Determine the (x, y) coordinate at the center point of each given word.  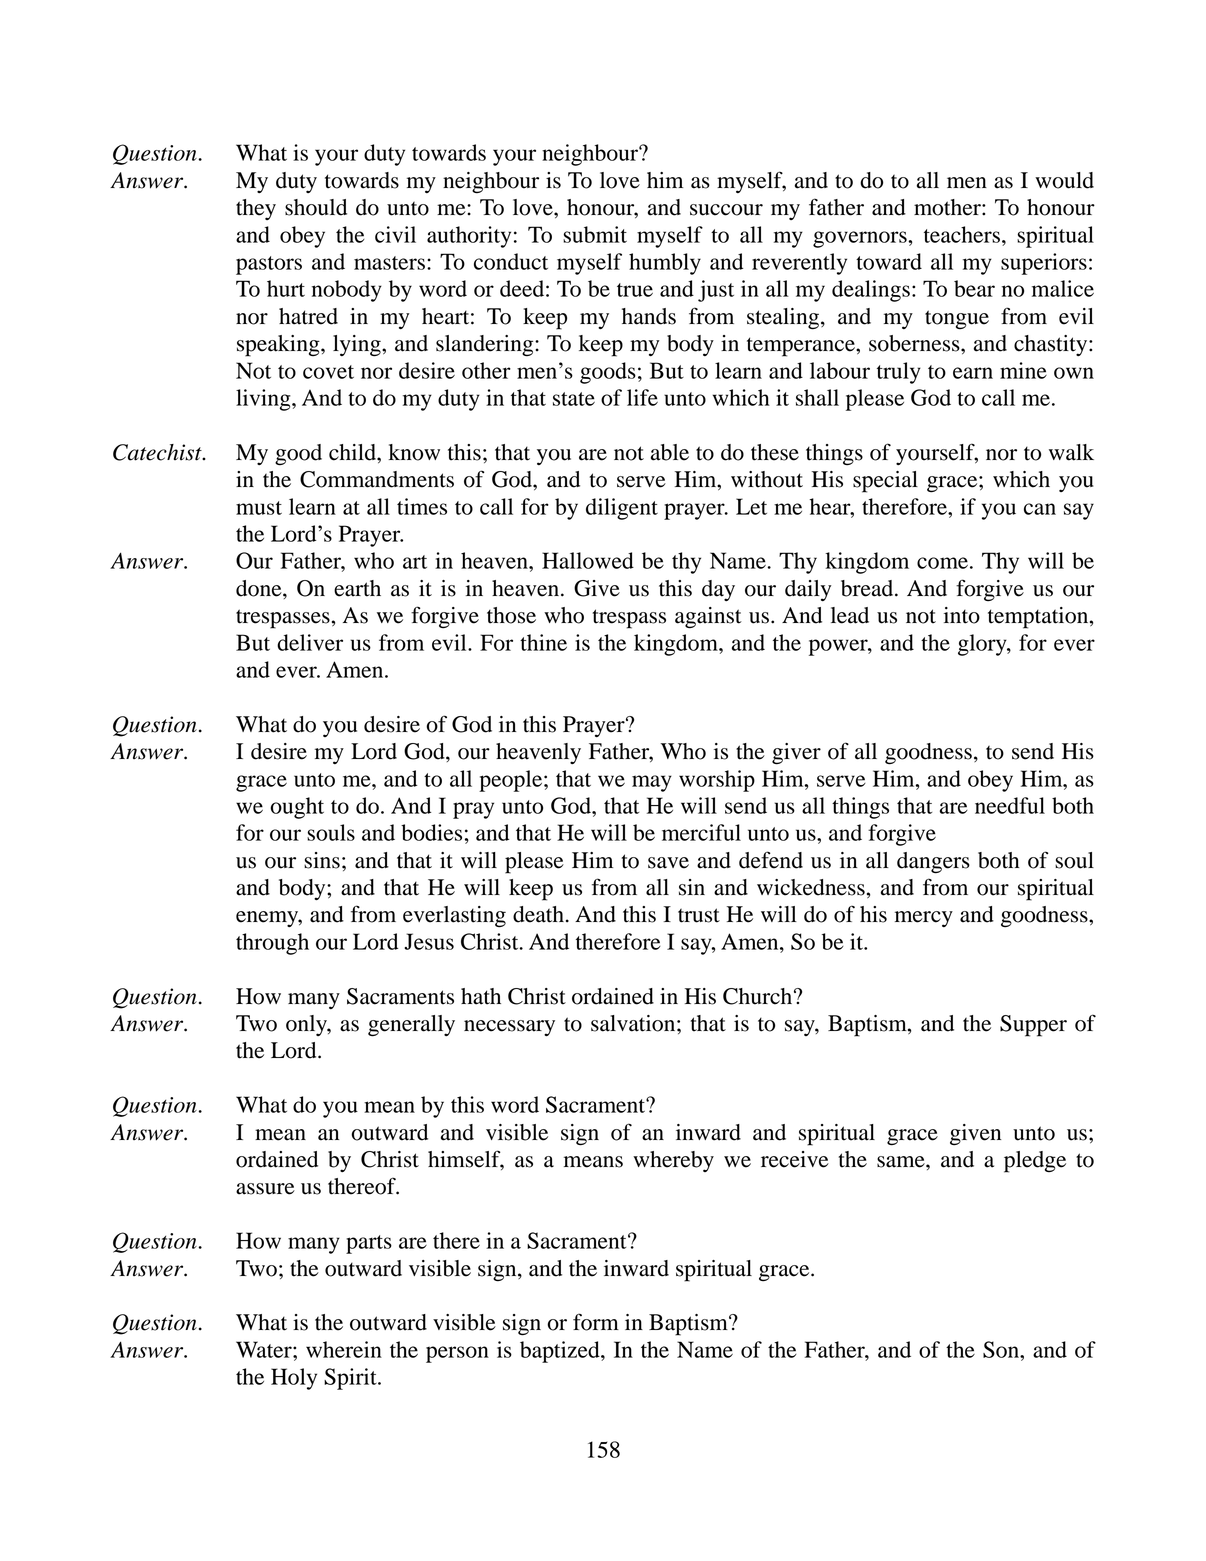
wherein (344, 1349)
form (596, 1322)
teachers (962, 234)
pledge (1035, 1162)
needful (1010, 805)
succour (726, 210)
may (652, 783)
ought (297, 808)
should (316, 207)
